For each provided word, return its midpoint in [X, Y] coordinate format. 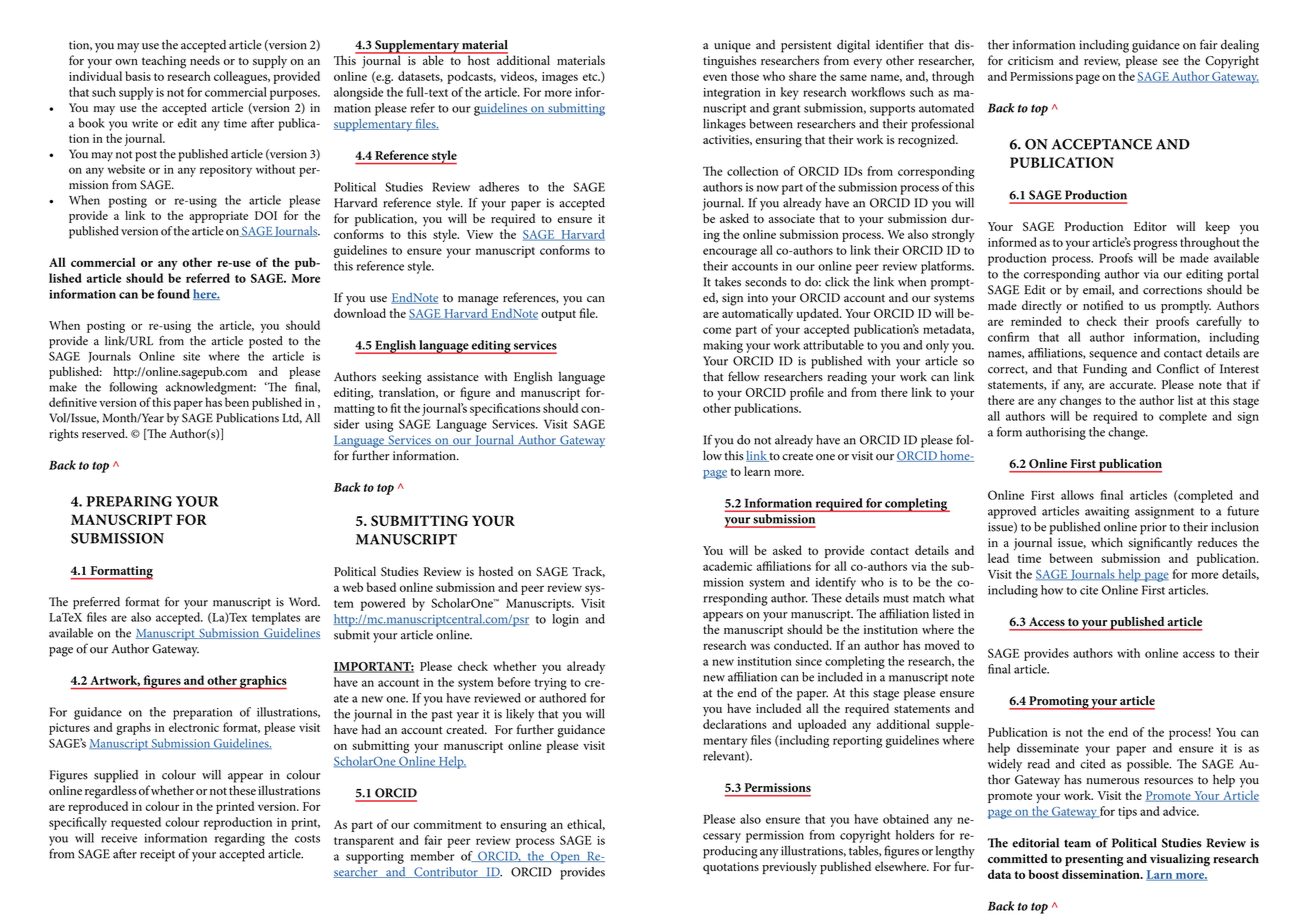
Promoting [1059, 703]
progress [1155, 245]
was [760, 646]
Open [565, 857]
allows [1077, 495]
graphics [262, 682]
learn [757, 471]
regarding [240, 839]
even [715, 77]
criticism [1031, 60]
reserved [104, 433]
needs [205, 60]
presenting [1094, 860]
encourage [730, 253]
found [173, 294]
